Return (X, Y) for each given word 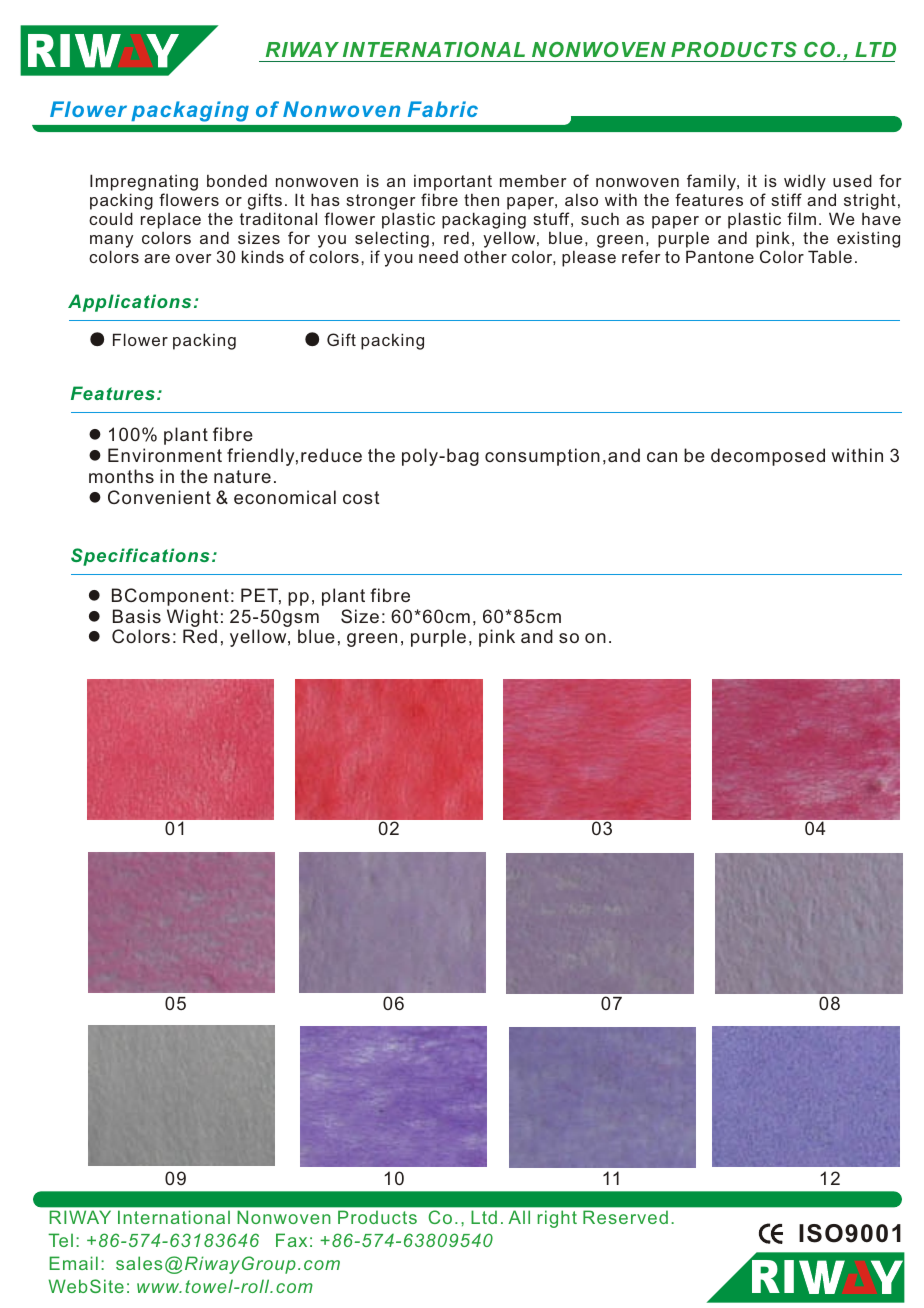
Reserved (625, 1217)
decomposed (768, 457)
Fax (291, 1240)
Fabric (443, 109)
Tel (60, 1240)
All (519, 1217)
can (662, 457)
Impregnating (144, 182)
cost (361, 497)
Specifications (140, 557)
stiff (786, 199)
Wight (192, 619)
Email (73, 1263)
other (485, 257)
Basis (137, 616)
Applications (129, 303)
